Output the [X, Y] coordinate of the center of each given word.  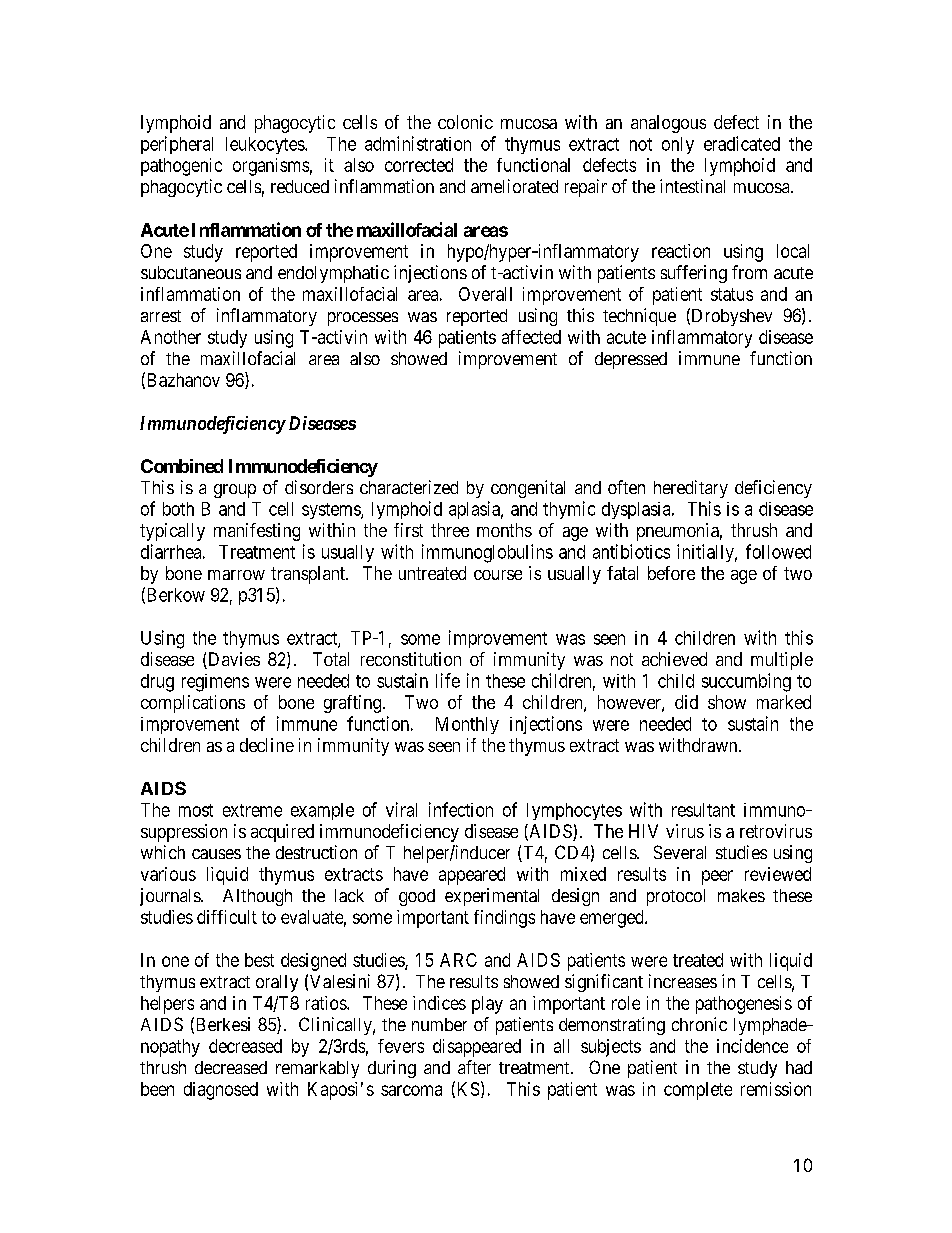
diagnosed [221, 1091]
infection [461, 809]
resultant [703, 810]
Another [171, 337]
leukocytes [266, 145]
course [498, 575]
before [671, 573]
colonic [465, 122]
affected [531, 337]
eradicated [742, 143]
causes [216, 854]
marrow [236, 575]
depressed [631, 360]
